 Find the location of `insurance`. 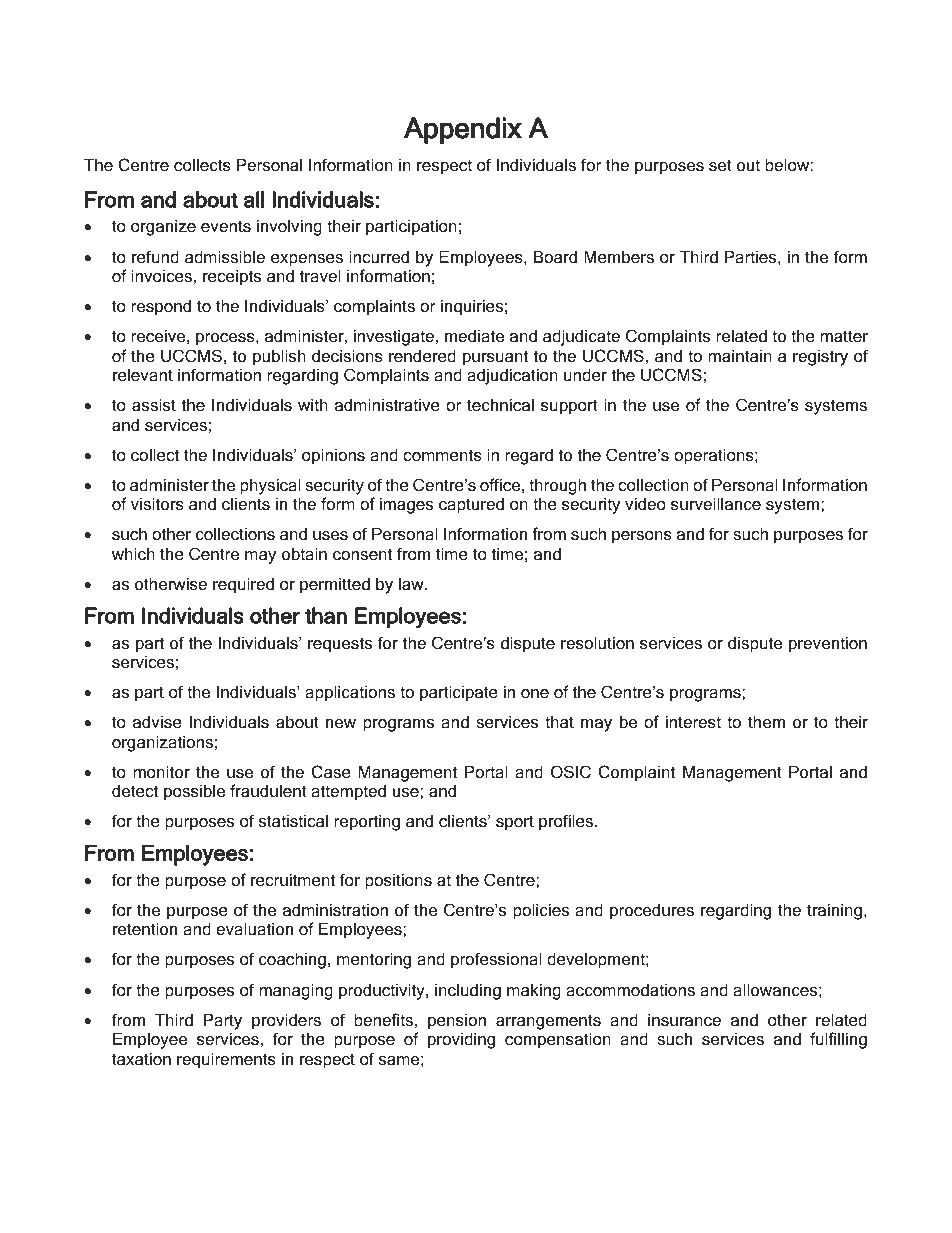

insurance is located at coordinates (684, 1019).
